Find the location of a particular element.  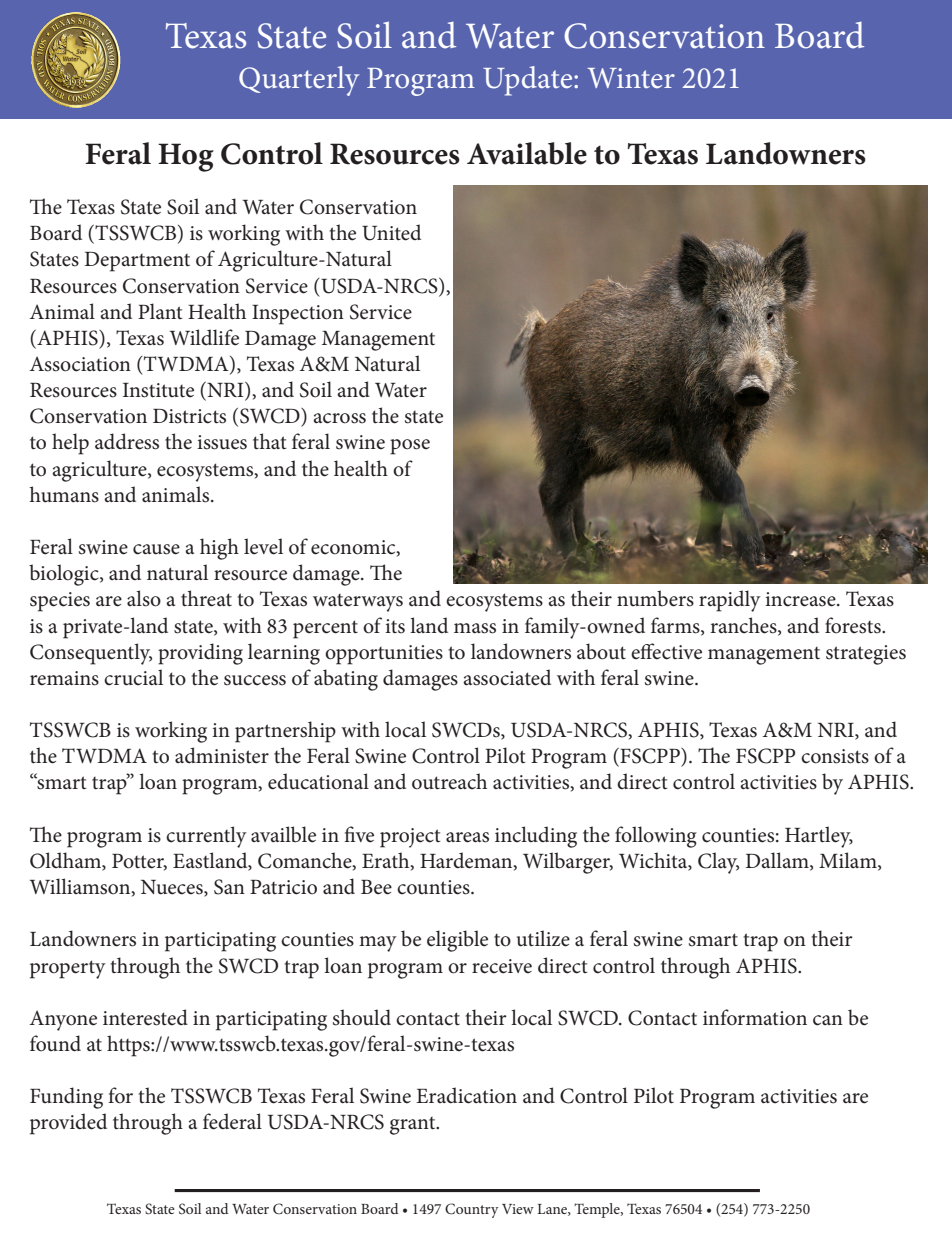

Country is located at coordinates (472, 1210).
